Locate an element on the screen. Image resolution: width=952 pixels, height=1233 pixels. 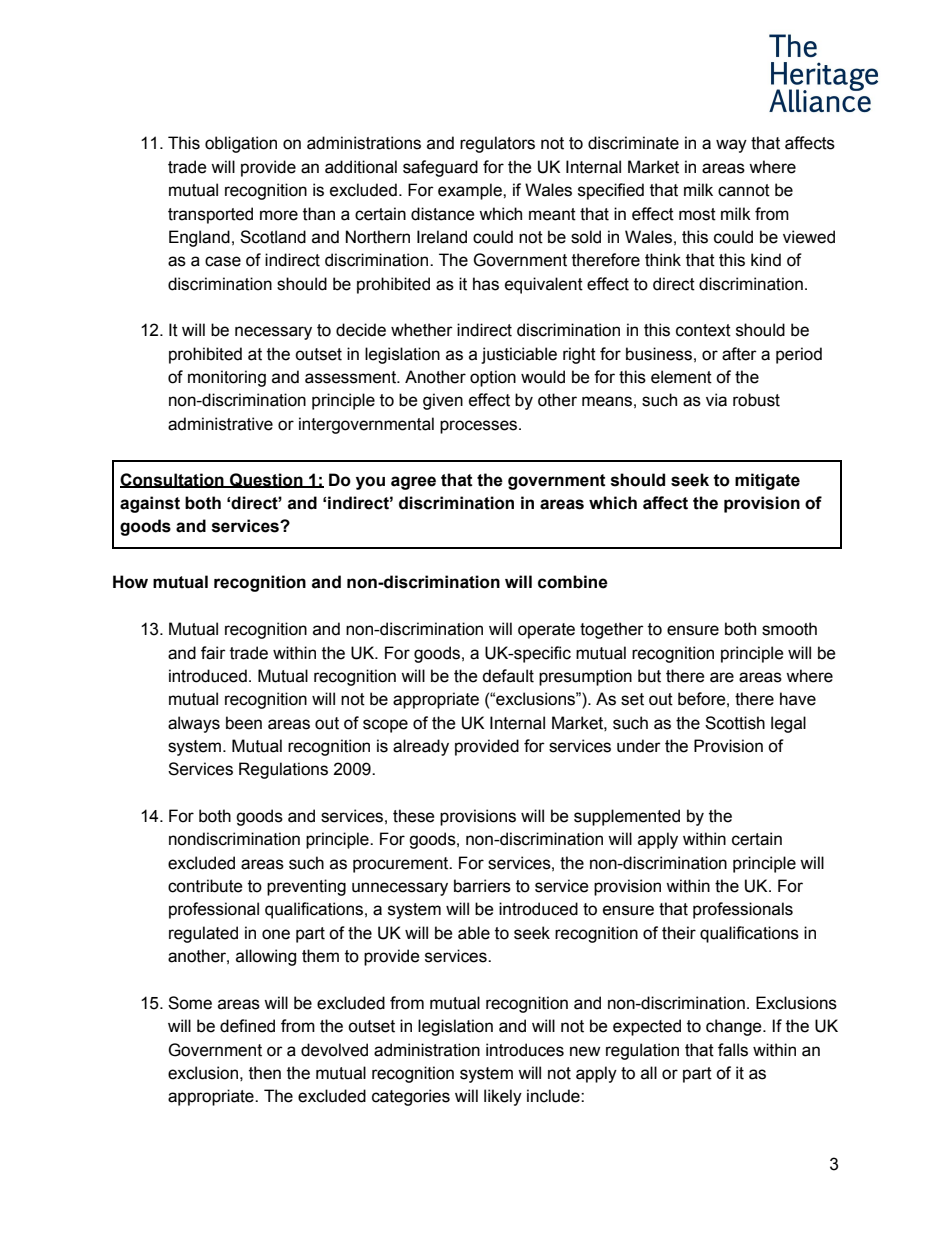
obligation is located at coordinates (241, 144).
